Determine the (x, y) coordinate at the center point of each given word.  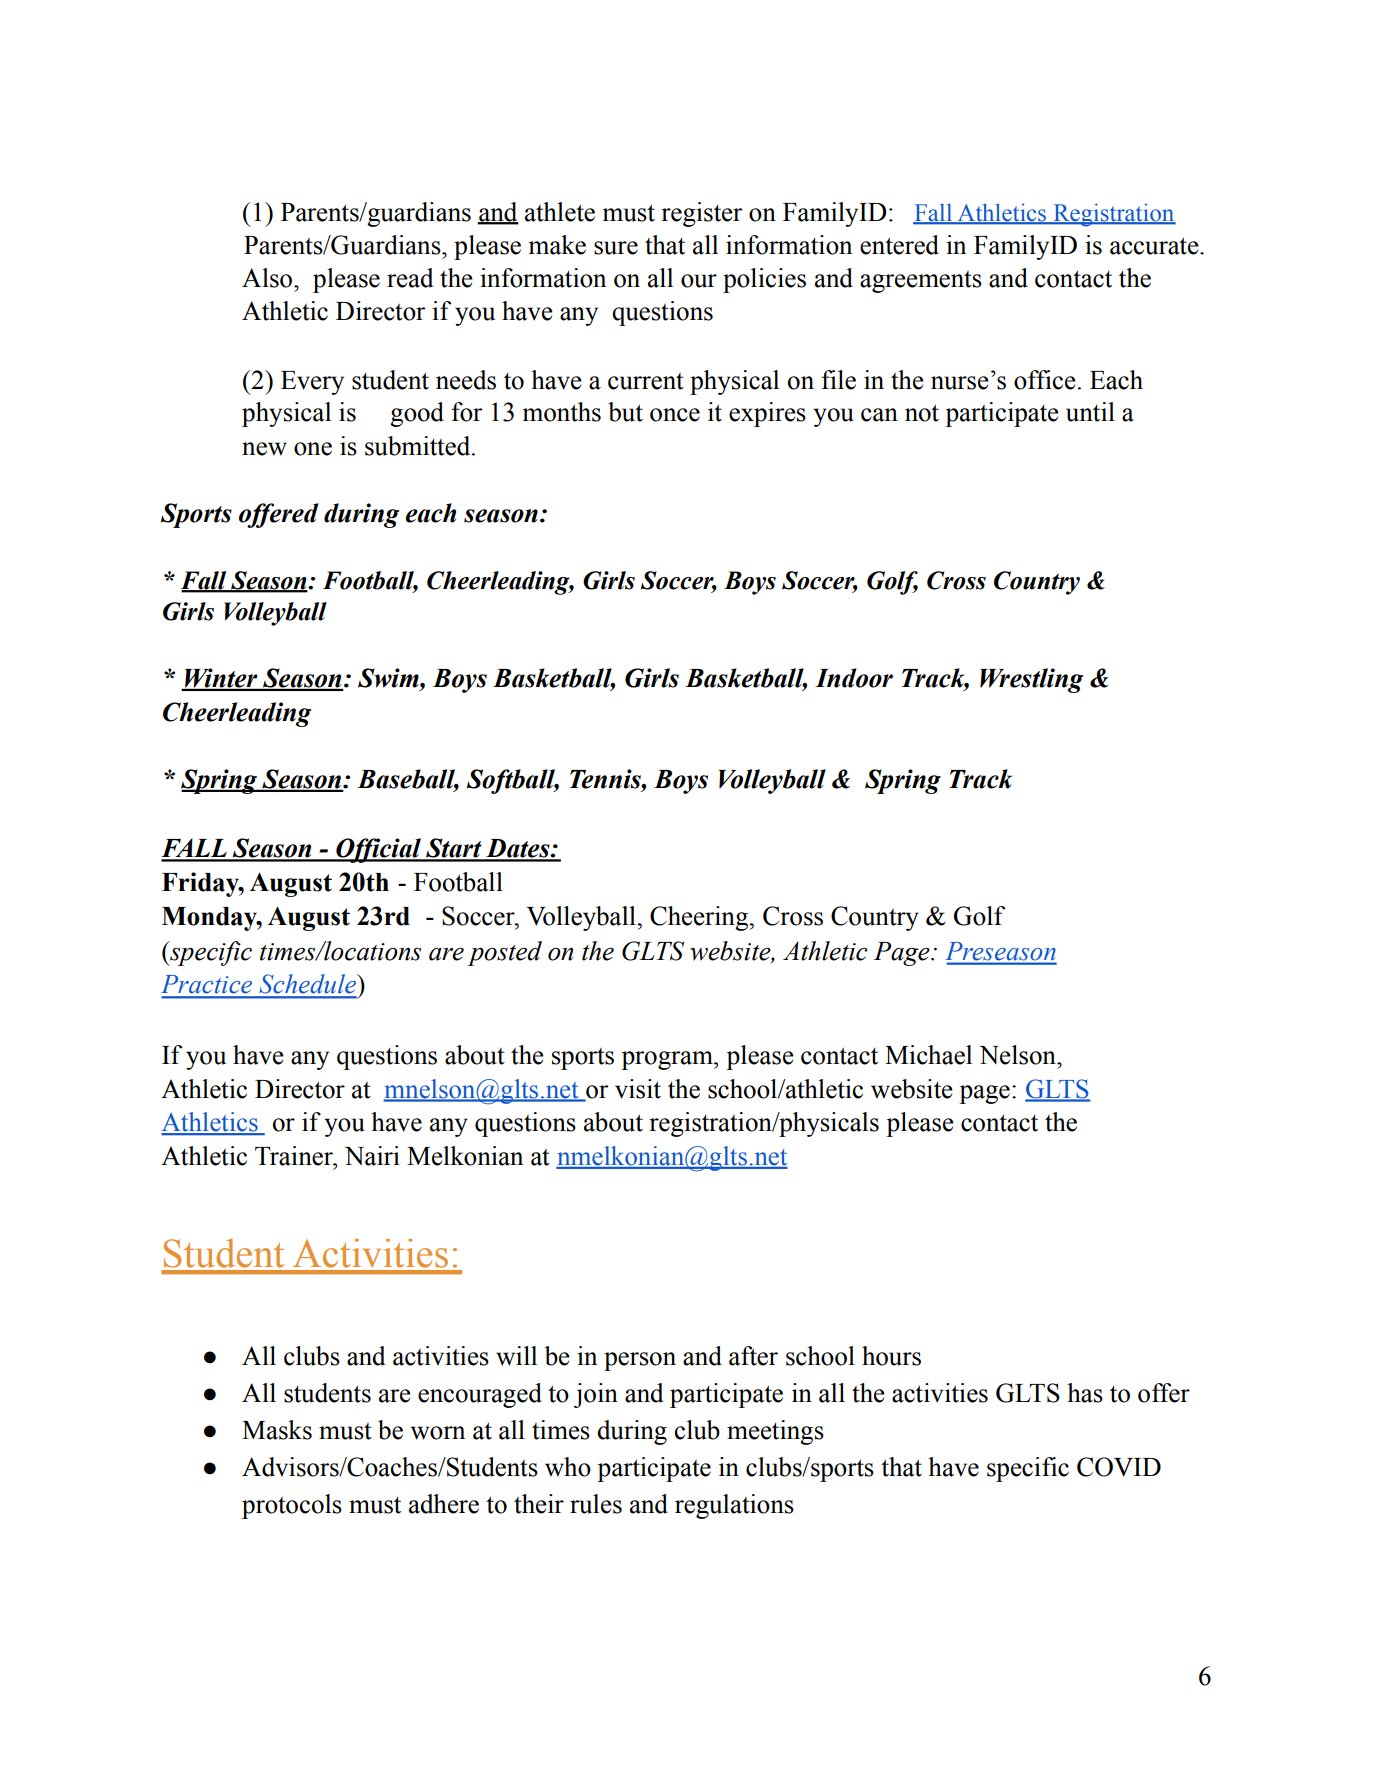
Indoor (854, 678)
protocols (292, 1506)
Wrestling (1031, 680)
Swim (389, 678)
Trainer (295, 1156)
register (702, 214)
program (668, 1060)
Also (268, 278)
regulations (734, 1506)
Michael (928, 1055)
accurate (1155, 246)
